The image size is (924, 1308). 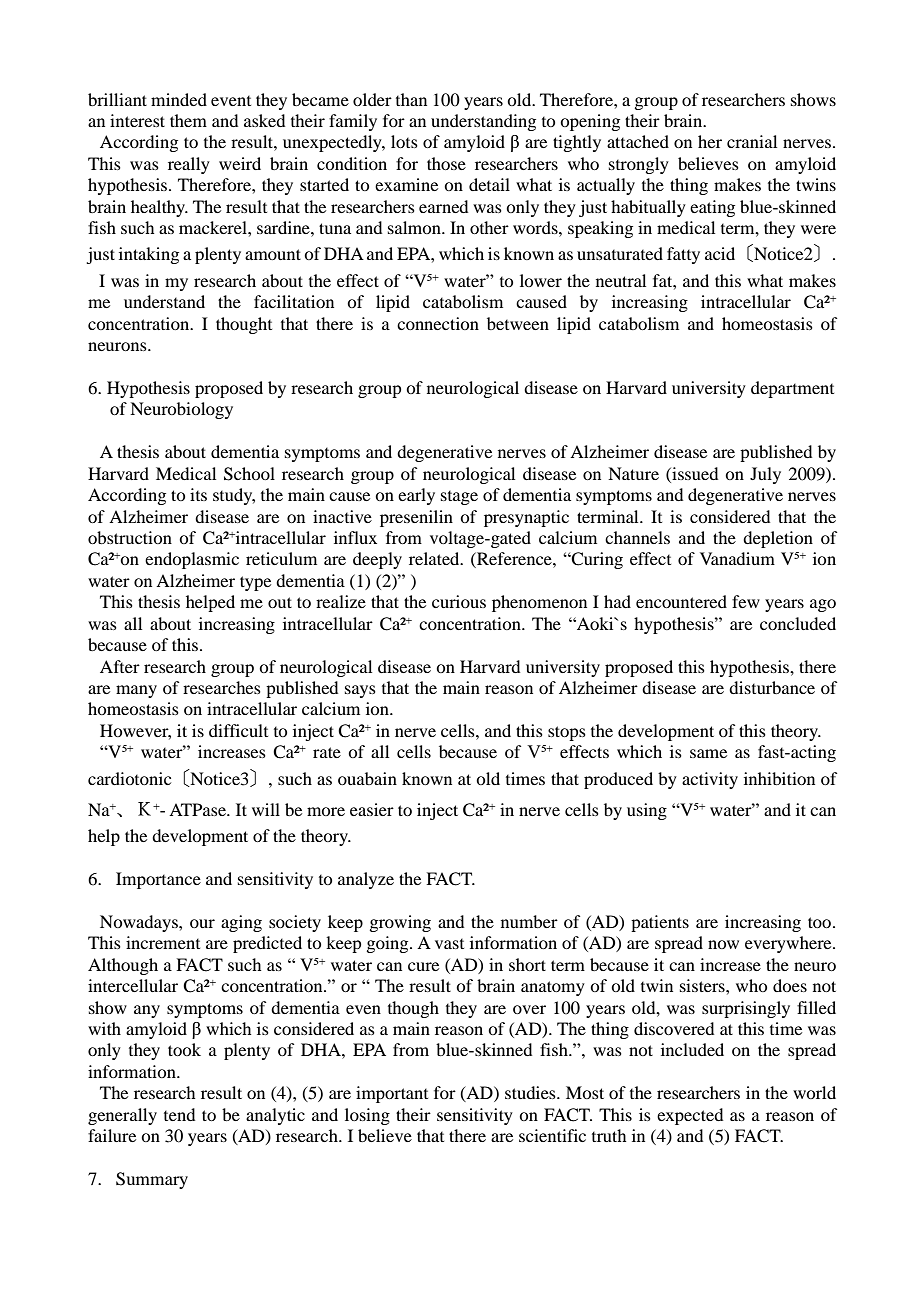 I want to click on scientific, so click(x=552, y=1135).
